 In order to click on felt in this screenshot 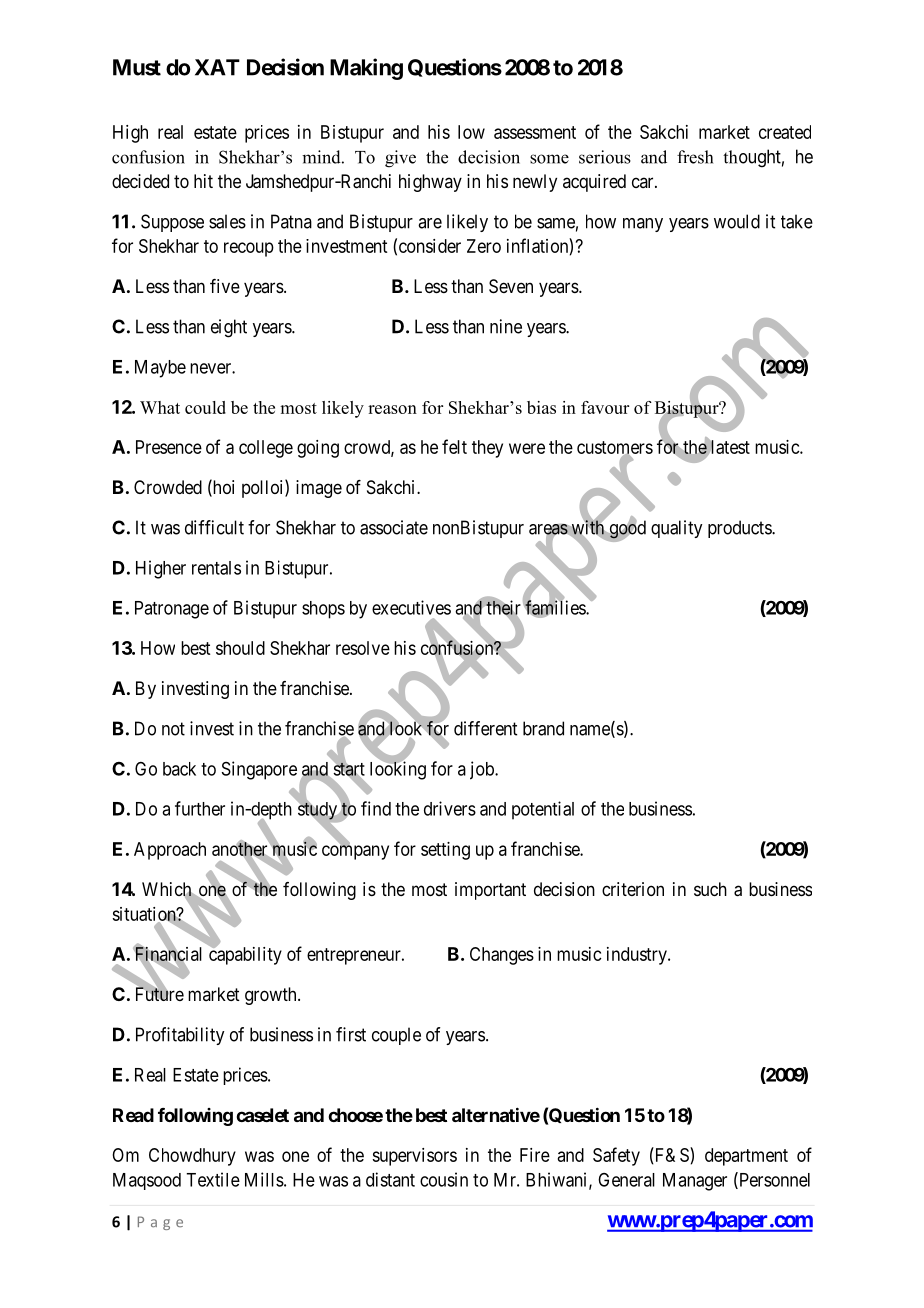, I will do `click(454, 446)`.
